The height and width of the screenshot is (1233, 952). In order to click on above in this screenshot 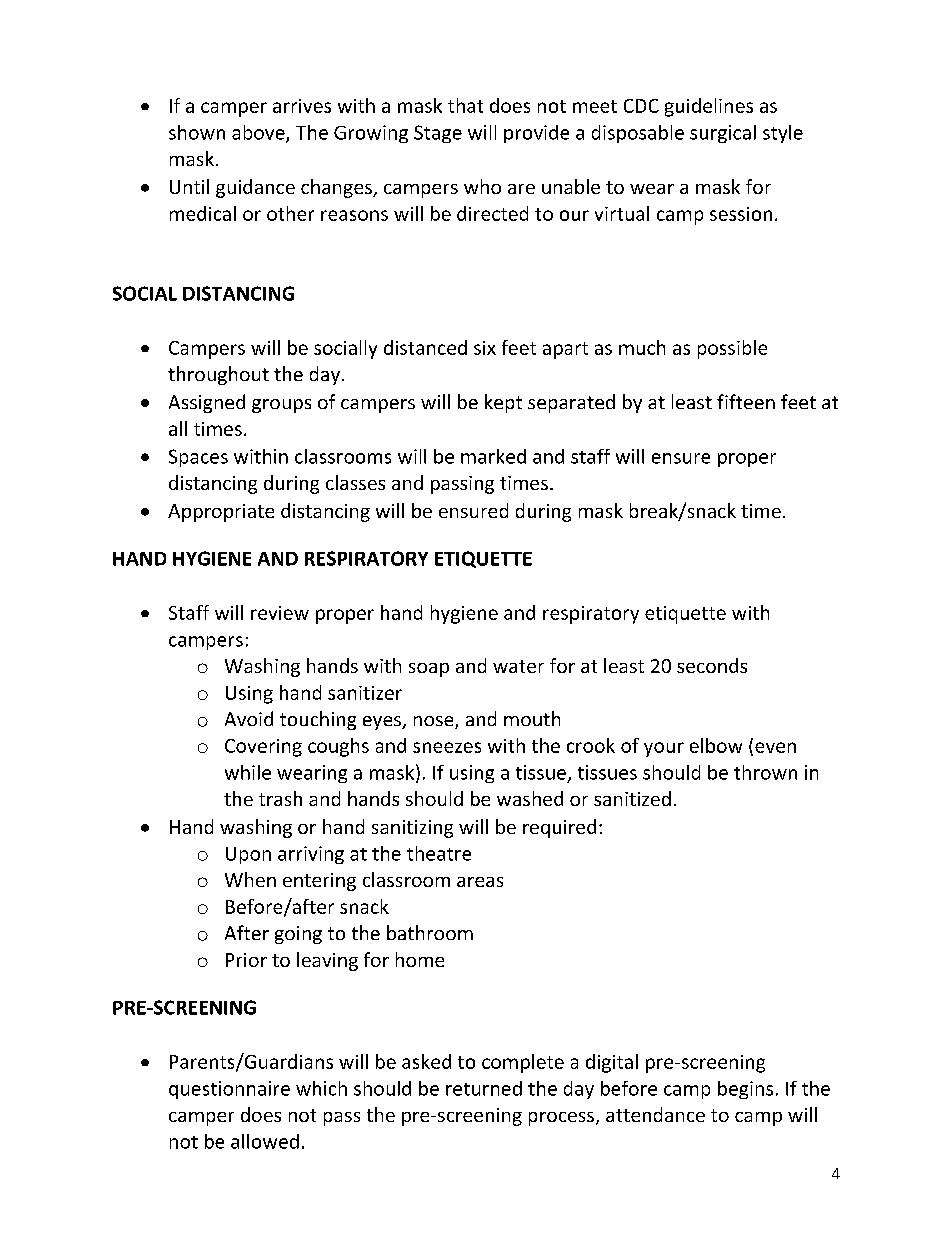, I will do `click(259, 133)`.
